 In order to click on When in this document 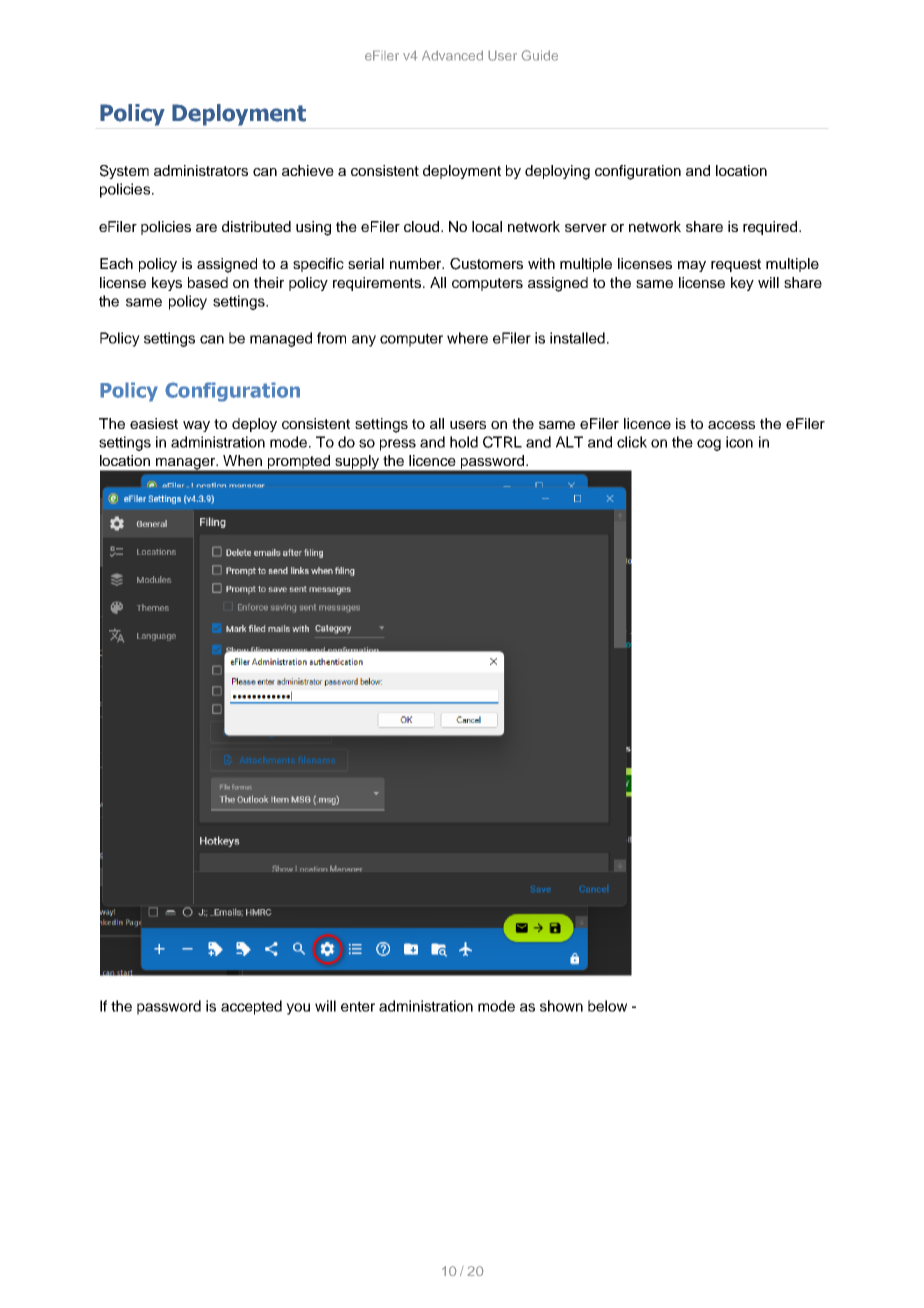, I will do `click(242, 460)`.
